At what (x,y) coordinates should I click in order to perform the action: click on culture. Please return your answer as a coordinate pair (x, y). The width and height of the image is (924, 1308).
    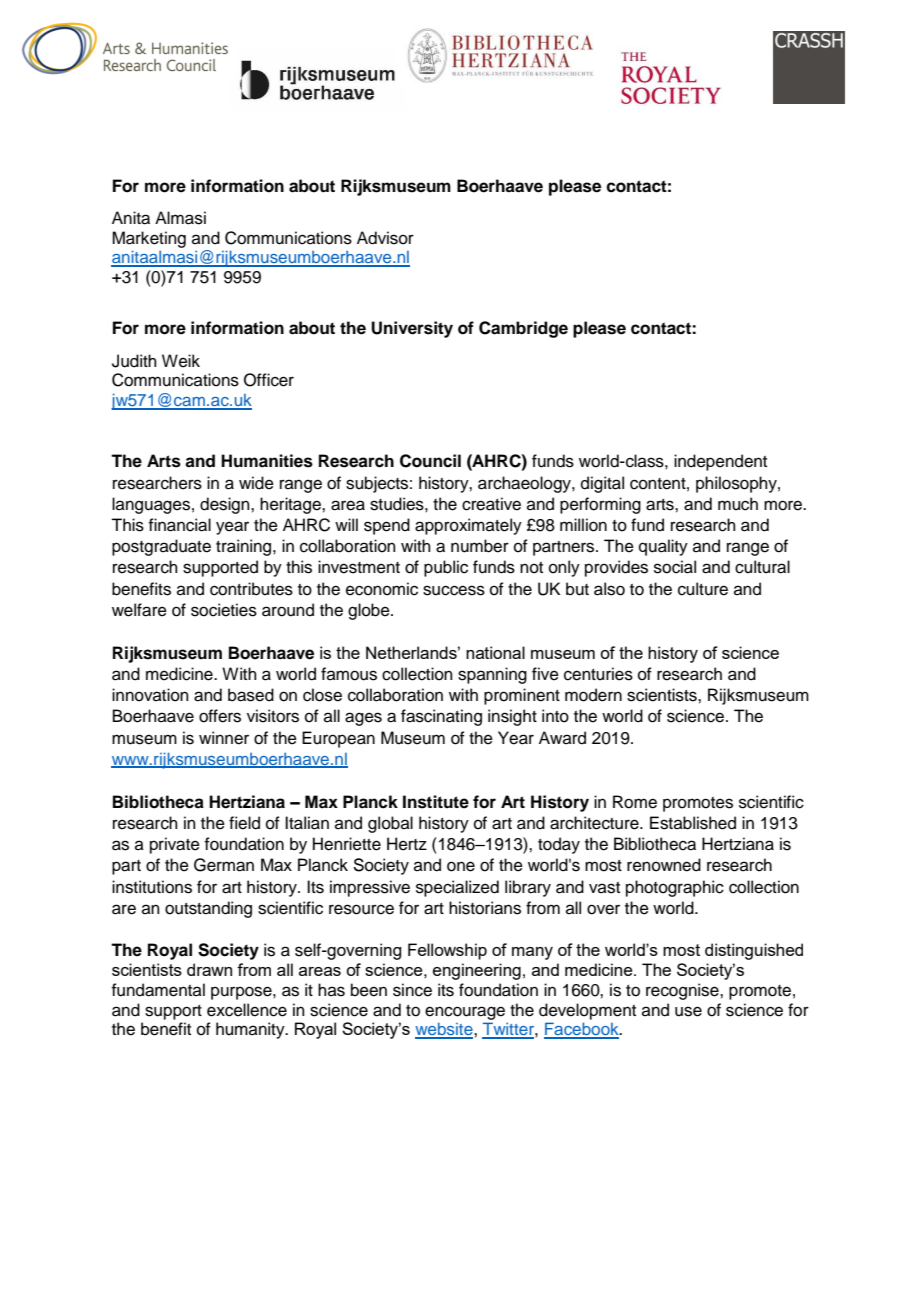
    Looking at the image, I should click on (703, 589).
